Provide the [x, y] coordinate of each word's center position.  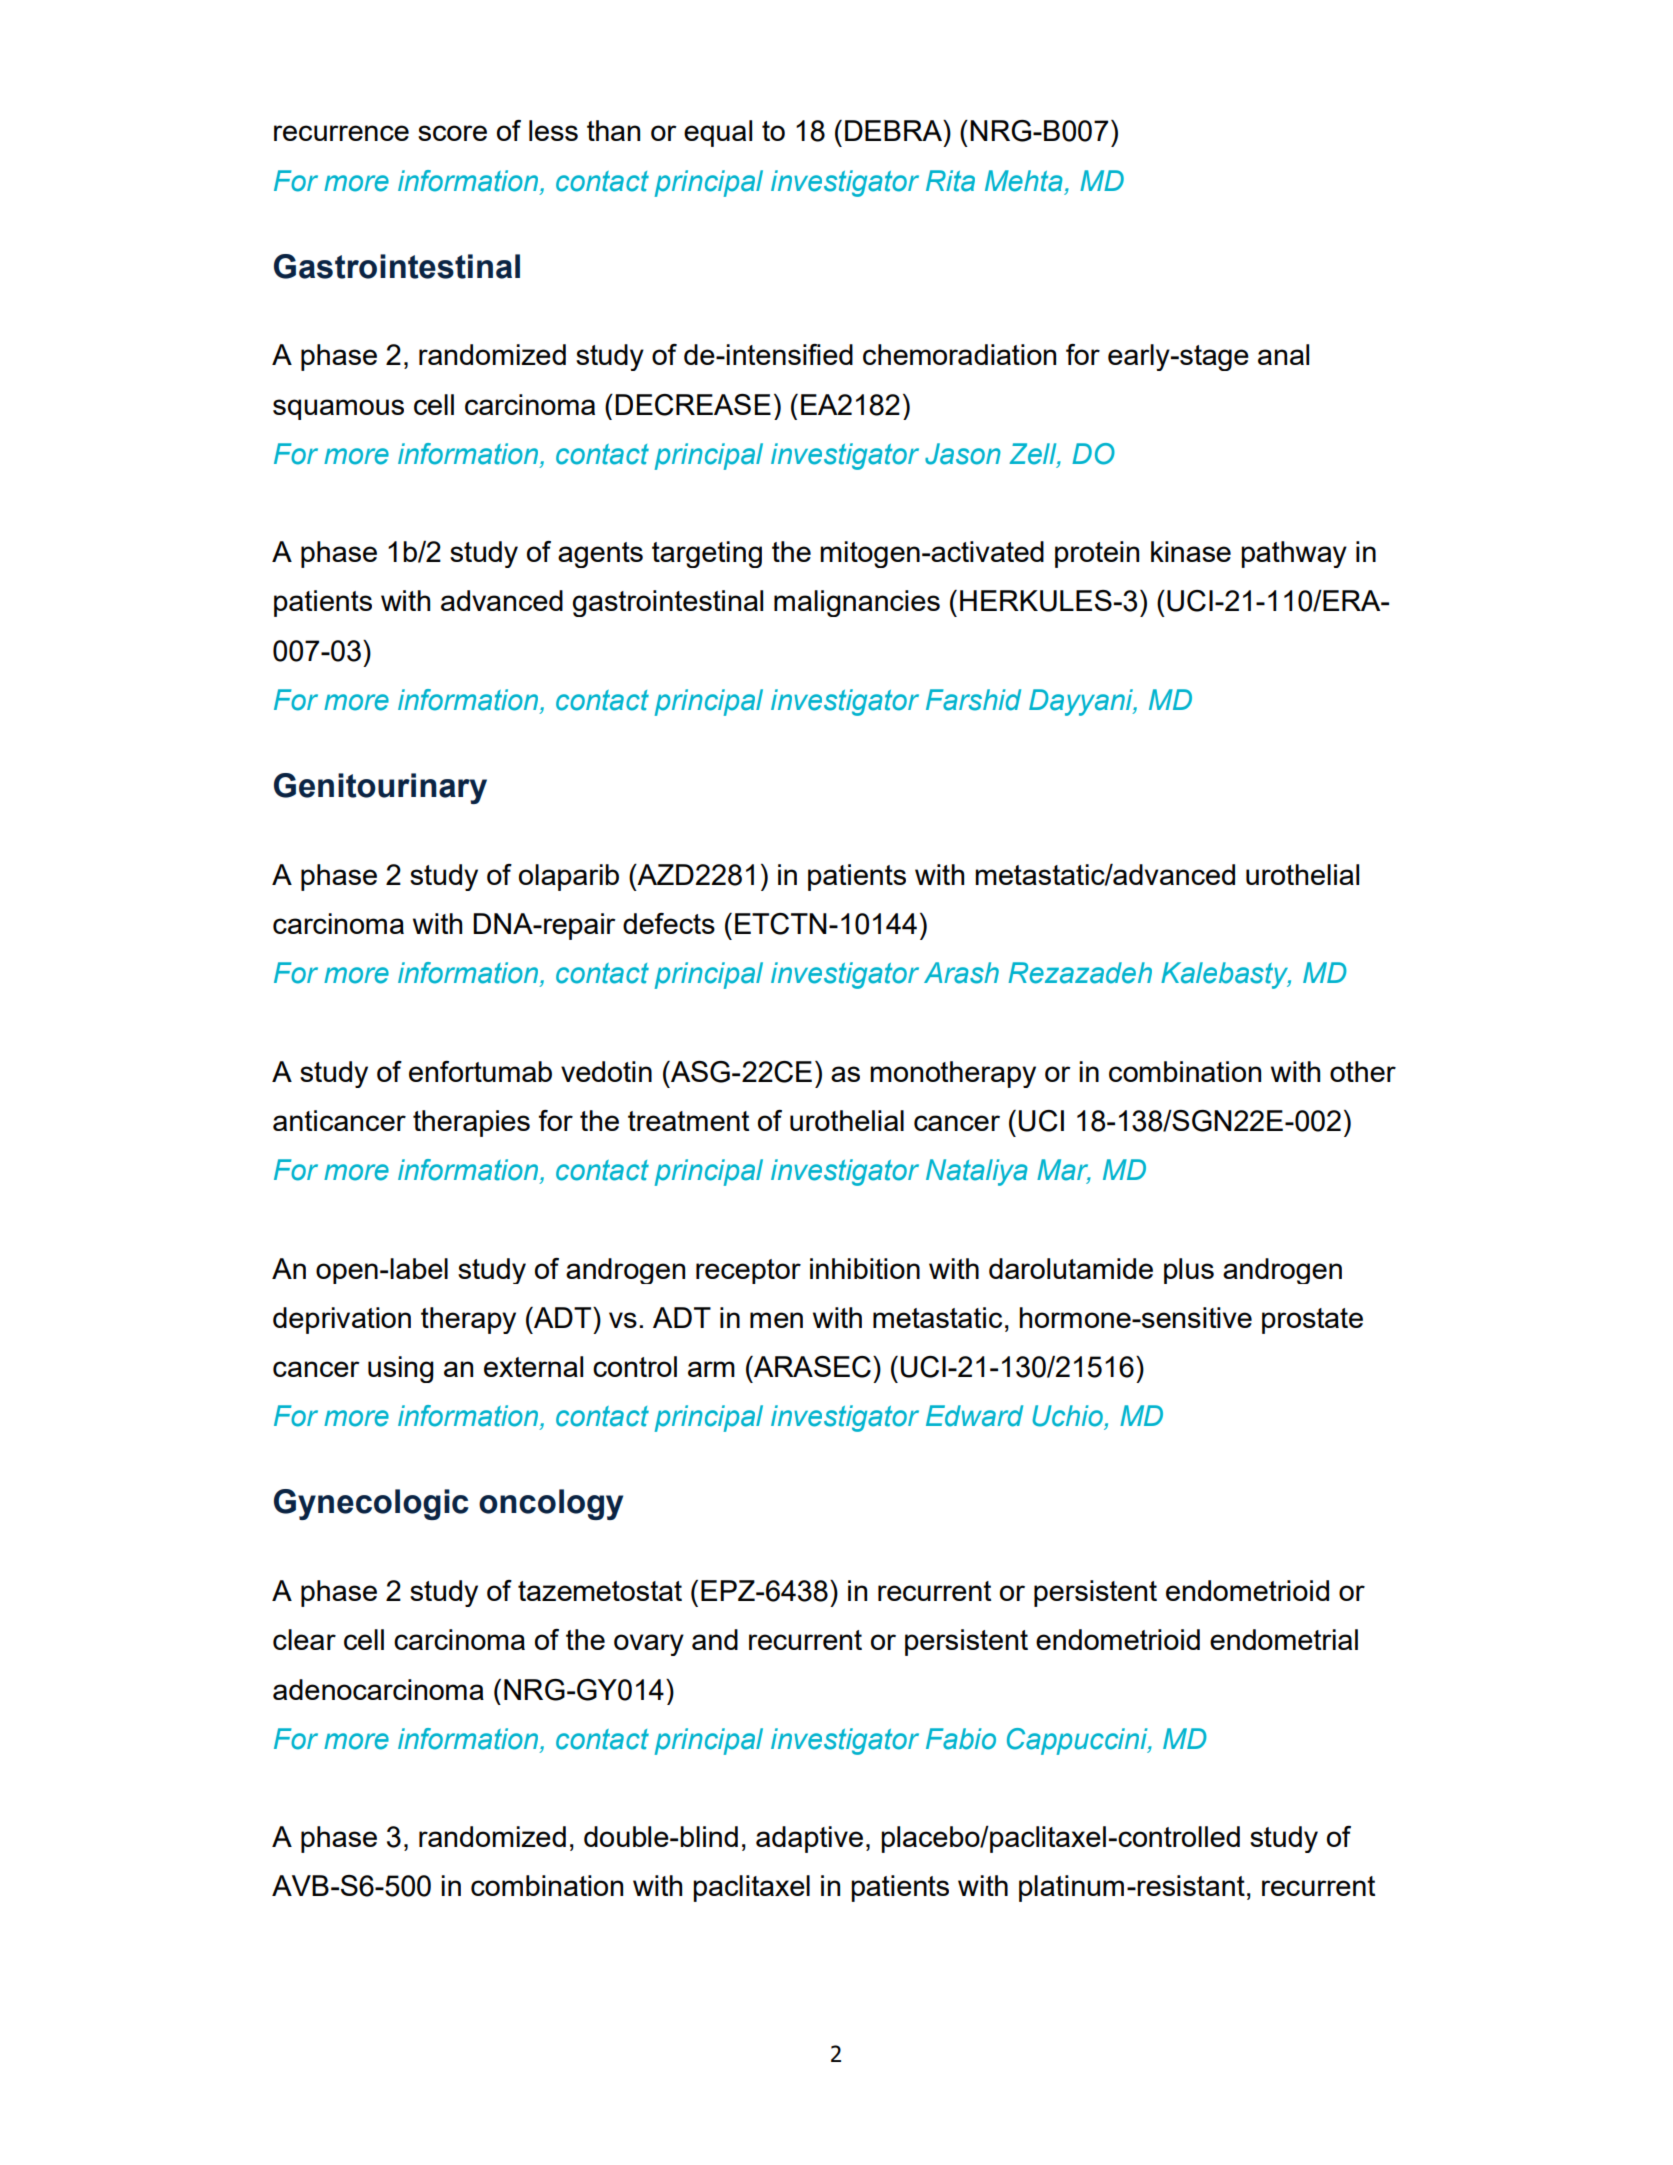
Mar [1064, 1171]
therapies [471, 1123]
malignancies [857, 603]
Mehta [1024, 181]
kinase [1191, 551]
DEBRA [895, 130]
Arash [961, 973]
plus [1189, 1271]
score [452, 133]
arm [711, 1369]
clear [304, 1639]
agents [600, 555]
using [401, 1369]
